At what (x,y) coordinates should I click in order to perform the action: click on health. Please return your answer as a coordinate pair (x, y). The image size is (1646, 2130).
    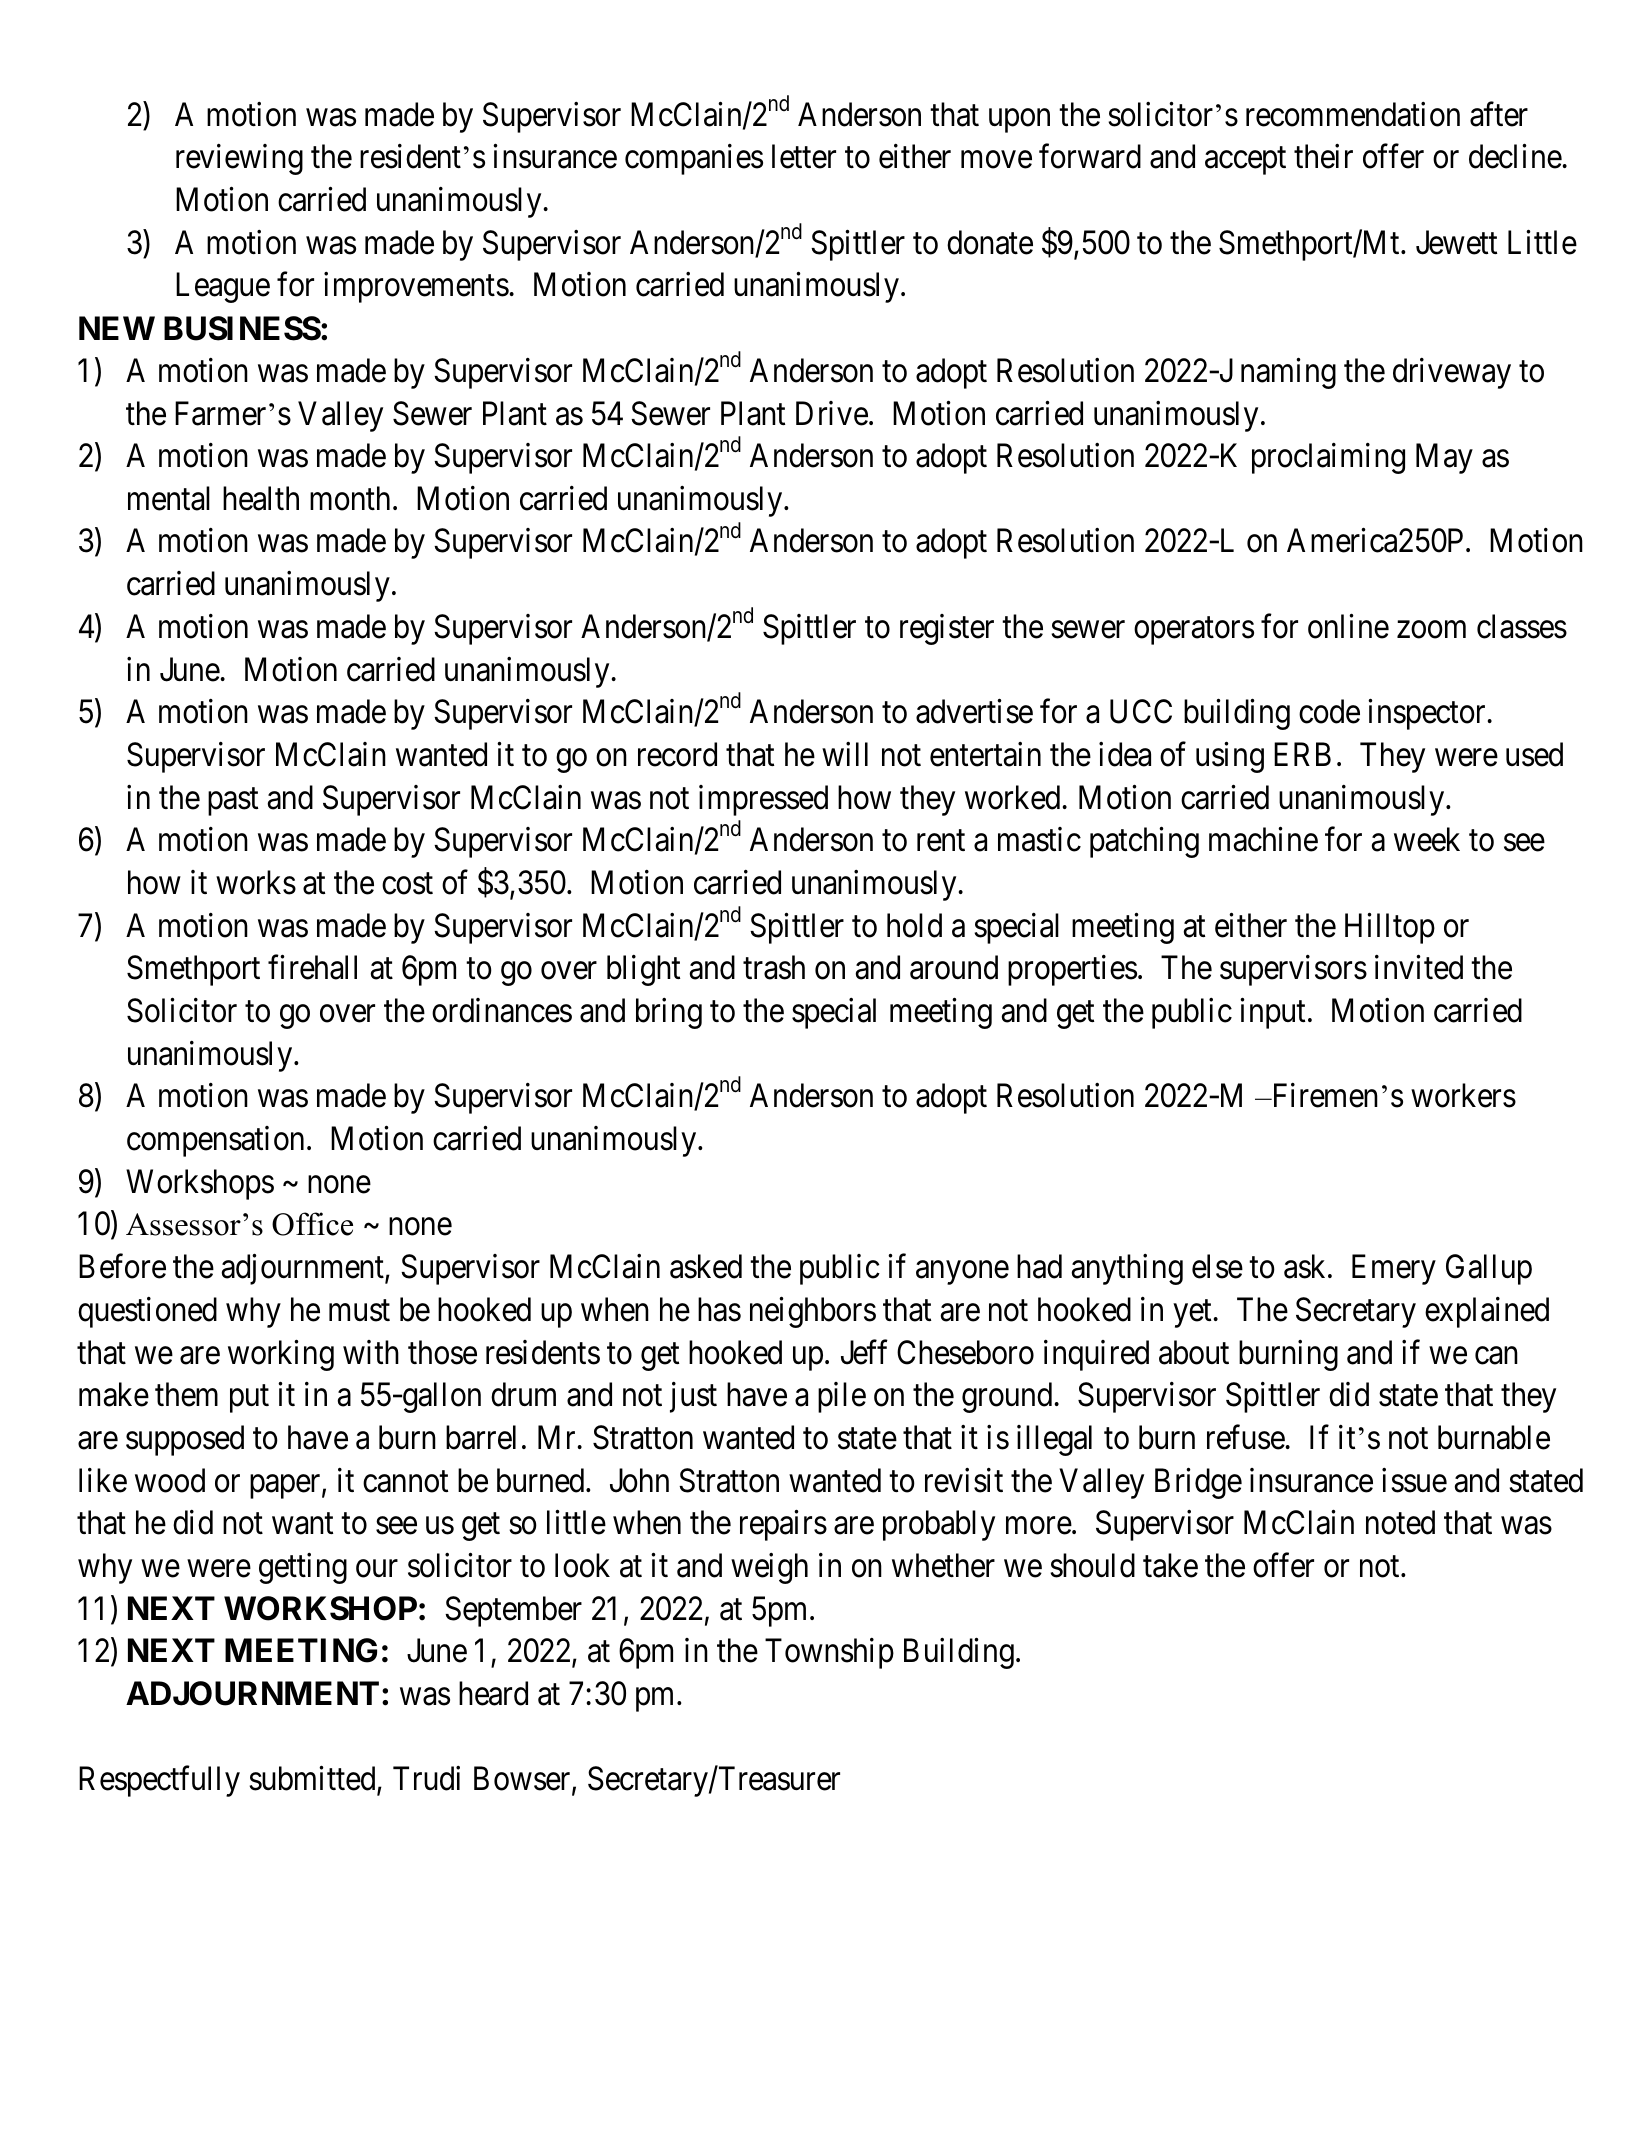
    Looking at the image, I should click on (261, 498).
